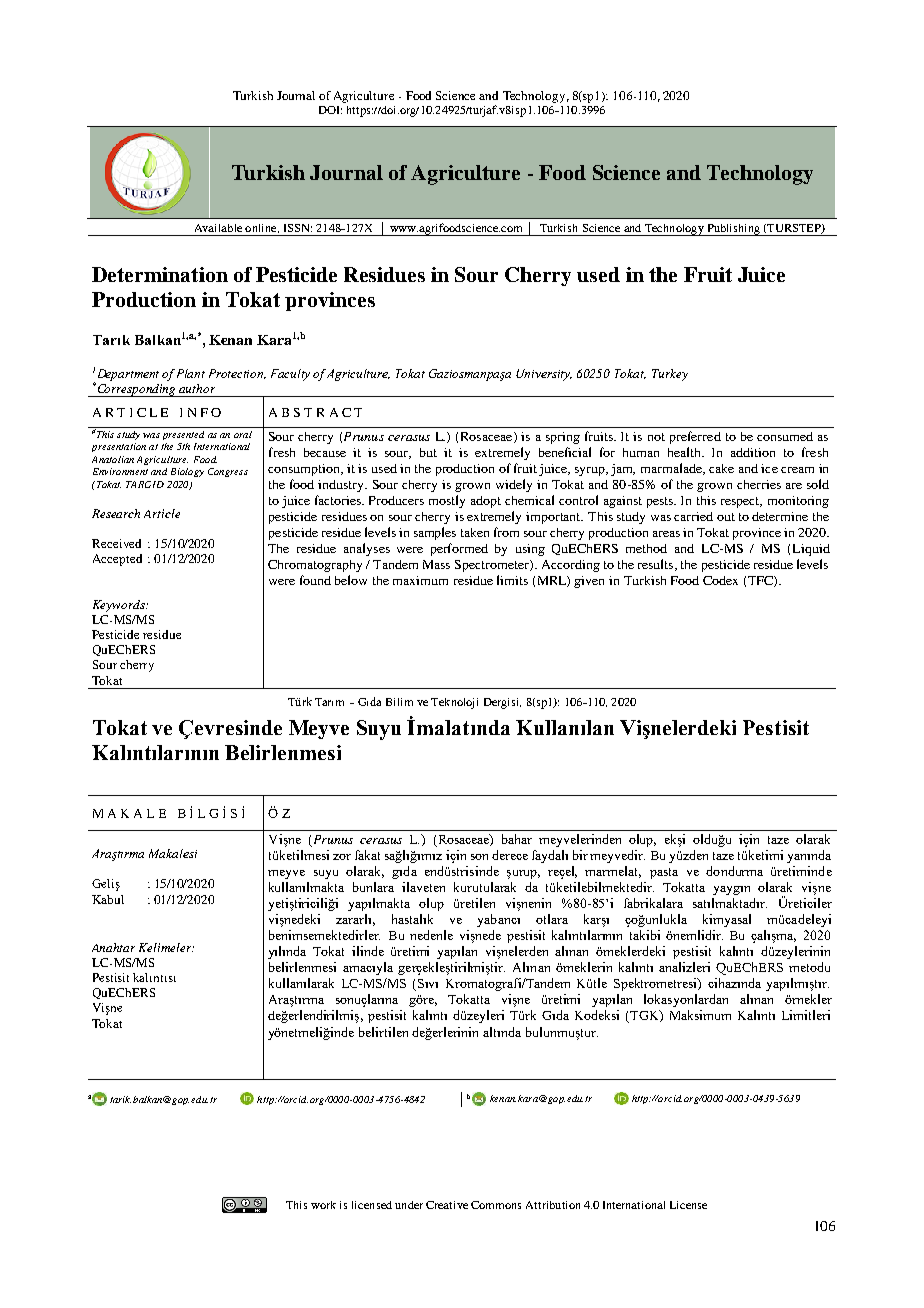 The width and height of the page is (924, 1308). I want to click on Keywords, so click(120, 606).
